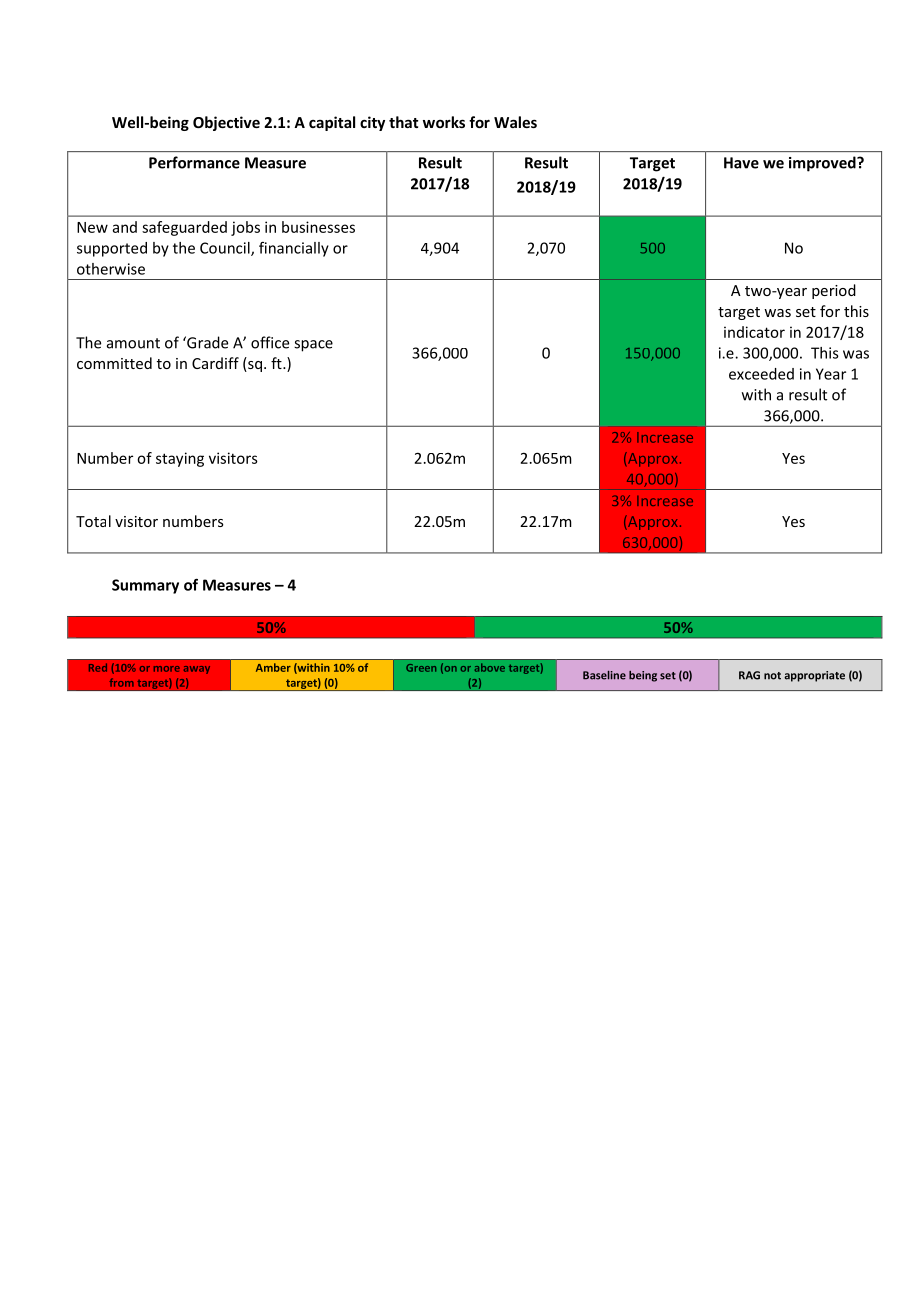 This image has width=924, height=1308. What do you see at coordinates (761, 374) in the image?
I see `exceeded` at bounding box center [761, 374].
